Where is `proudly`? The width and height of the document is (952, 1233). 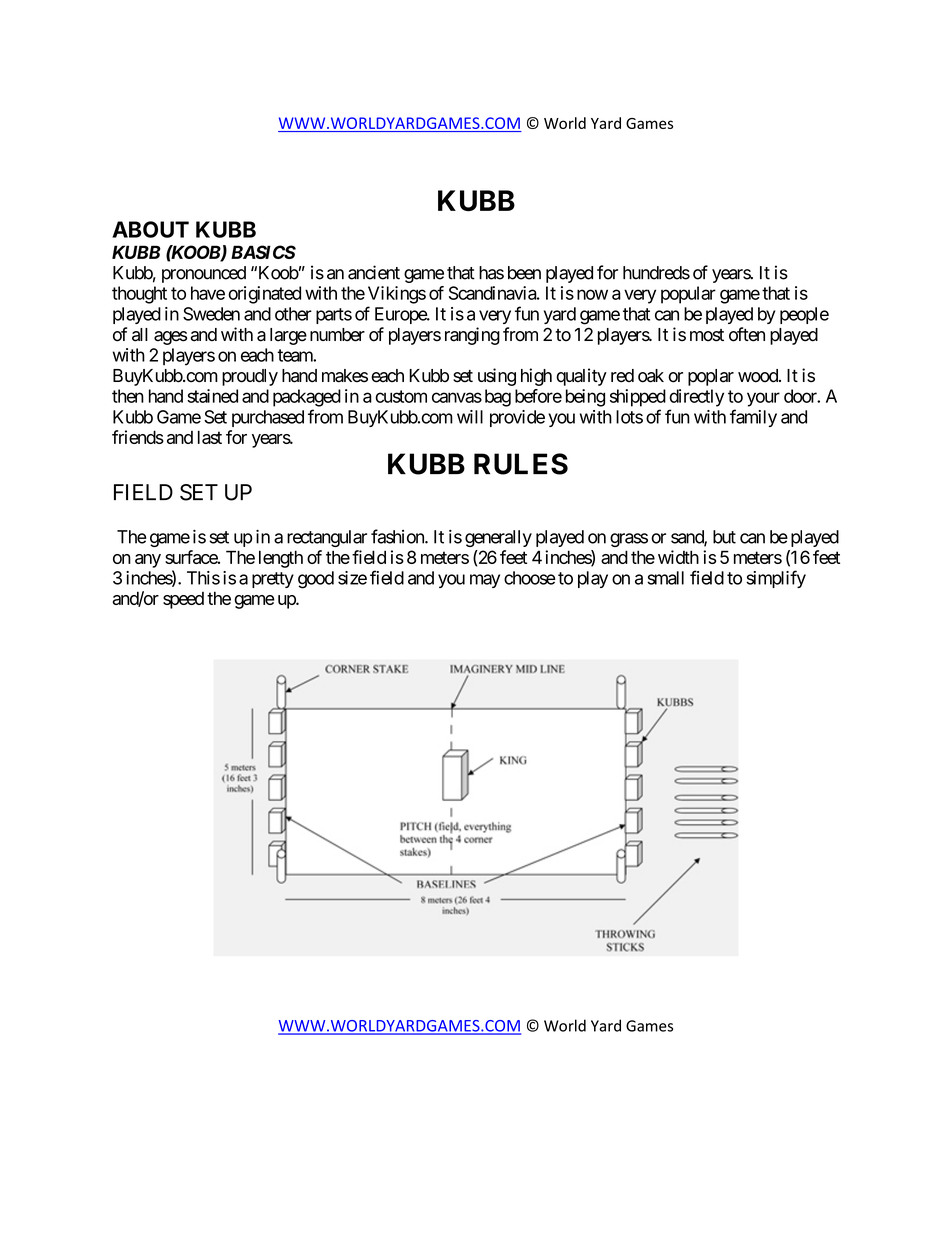
proudly is located at coordinates (250, 377).
